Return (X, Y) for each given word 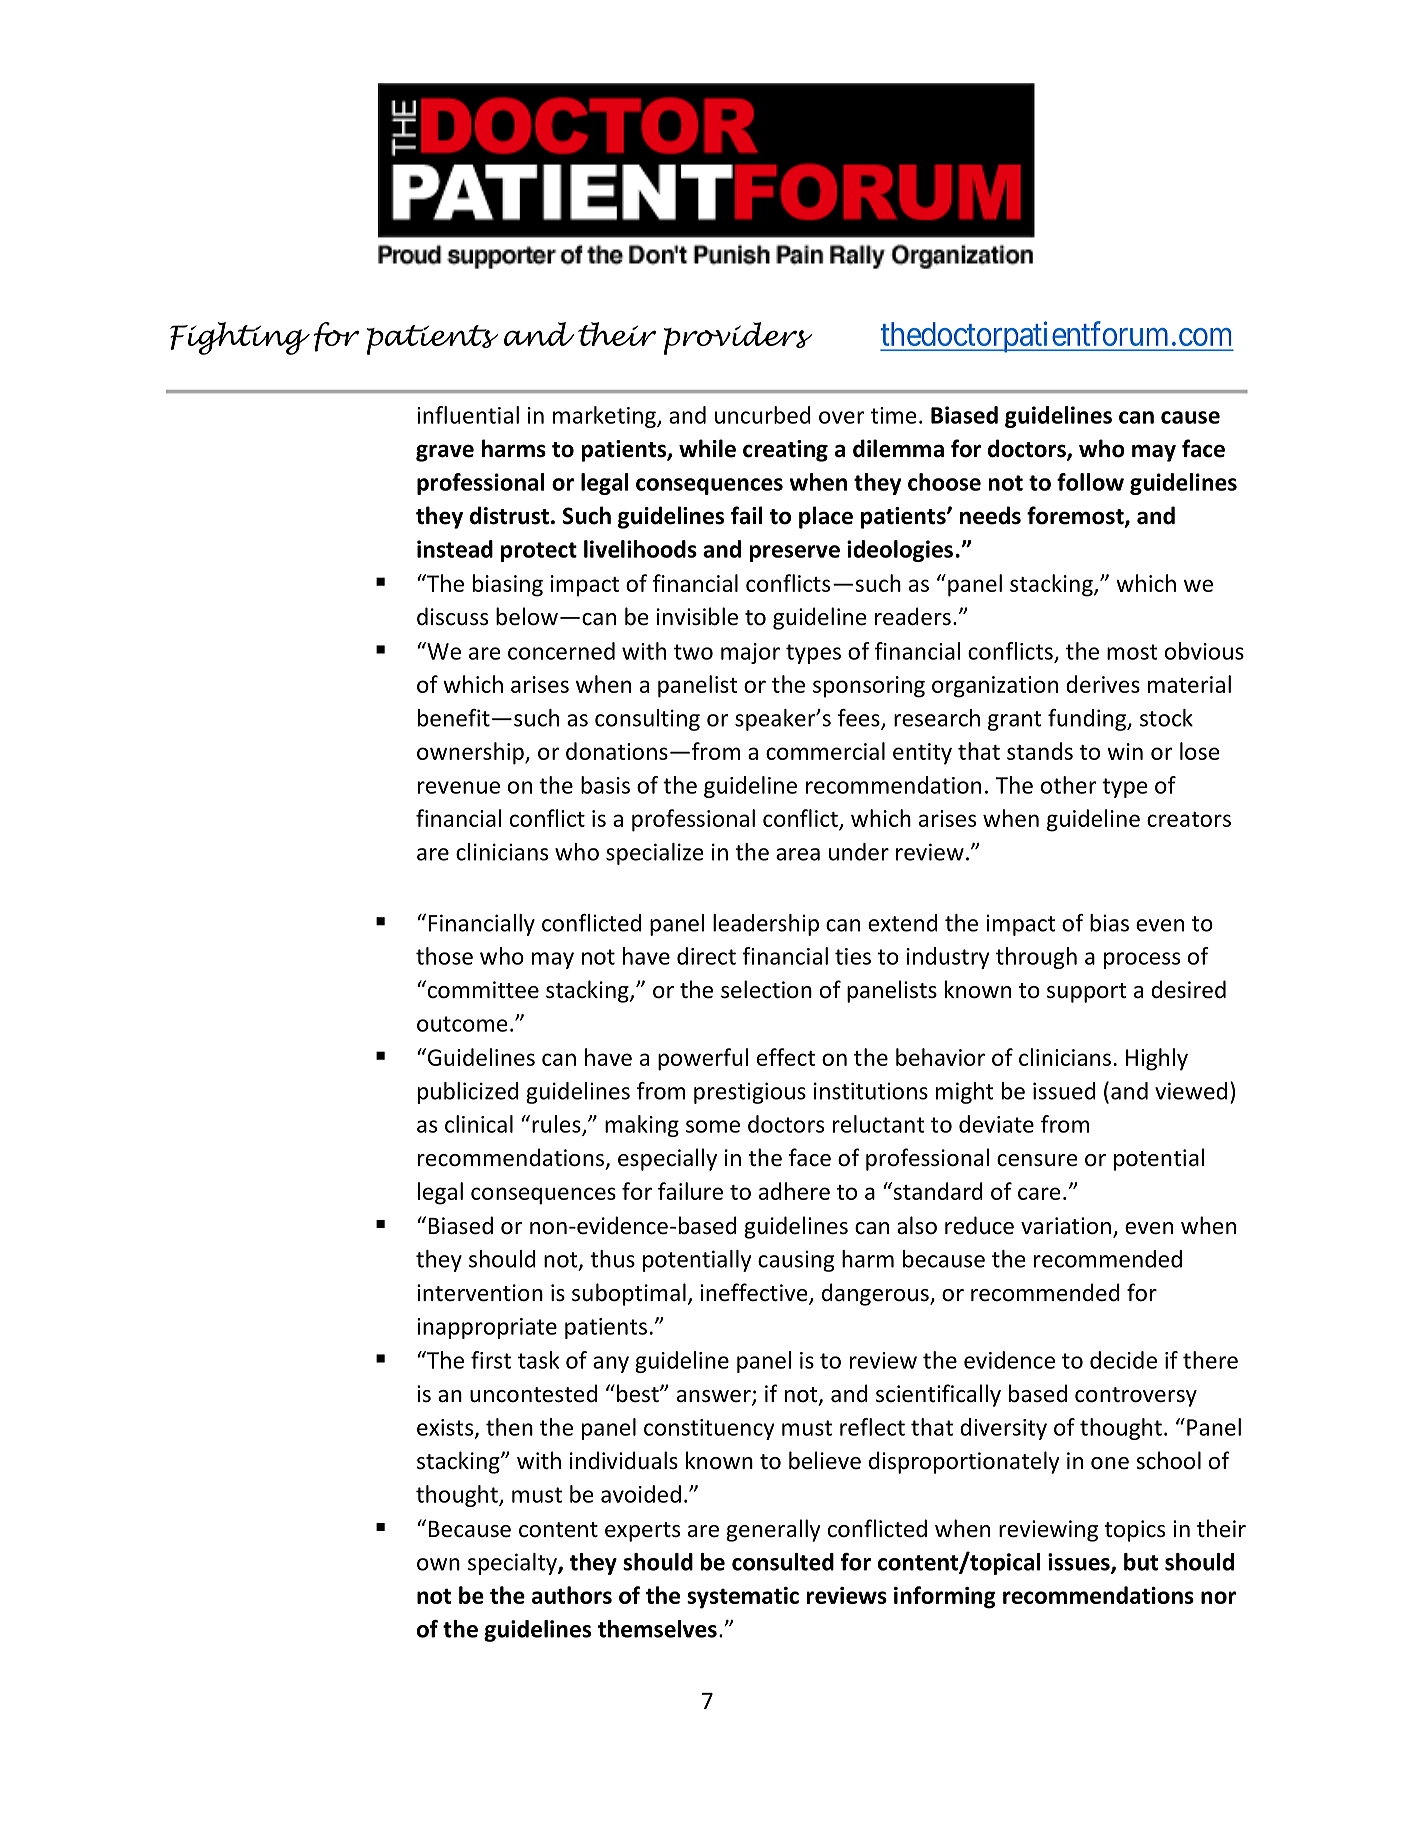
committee (482, 989)
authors (572, 1595)
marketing (605, 417)
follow (1090, 482)
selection (766, 989)
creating (785, 451)
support (1086, 993)
